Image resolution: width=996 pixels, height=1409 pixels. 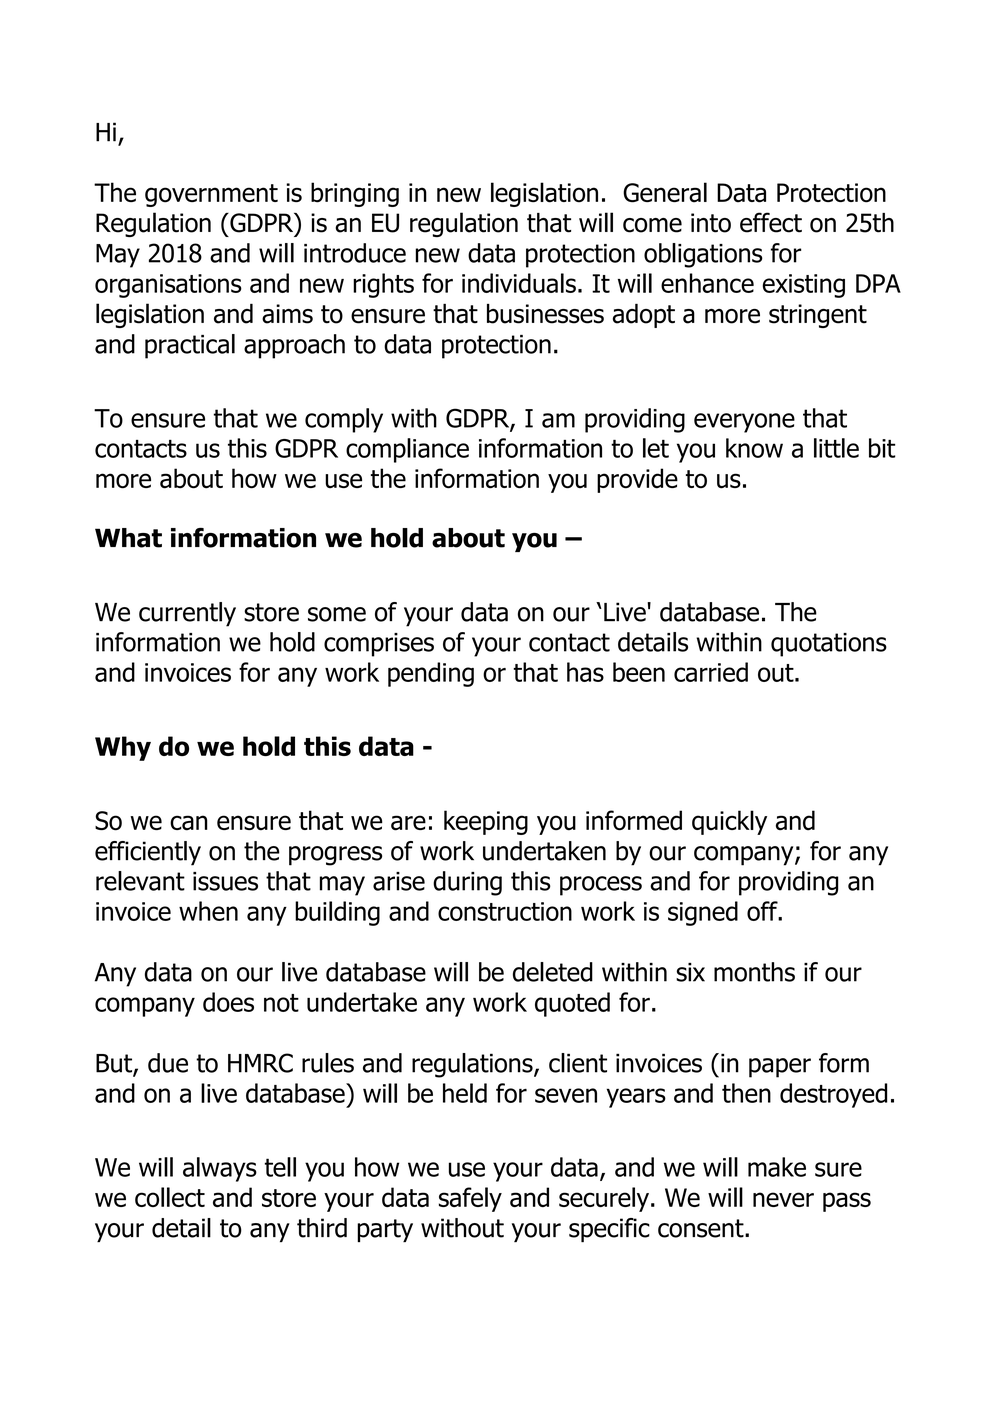 I want to click on pending, so click(x=431, y=674).
